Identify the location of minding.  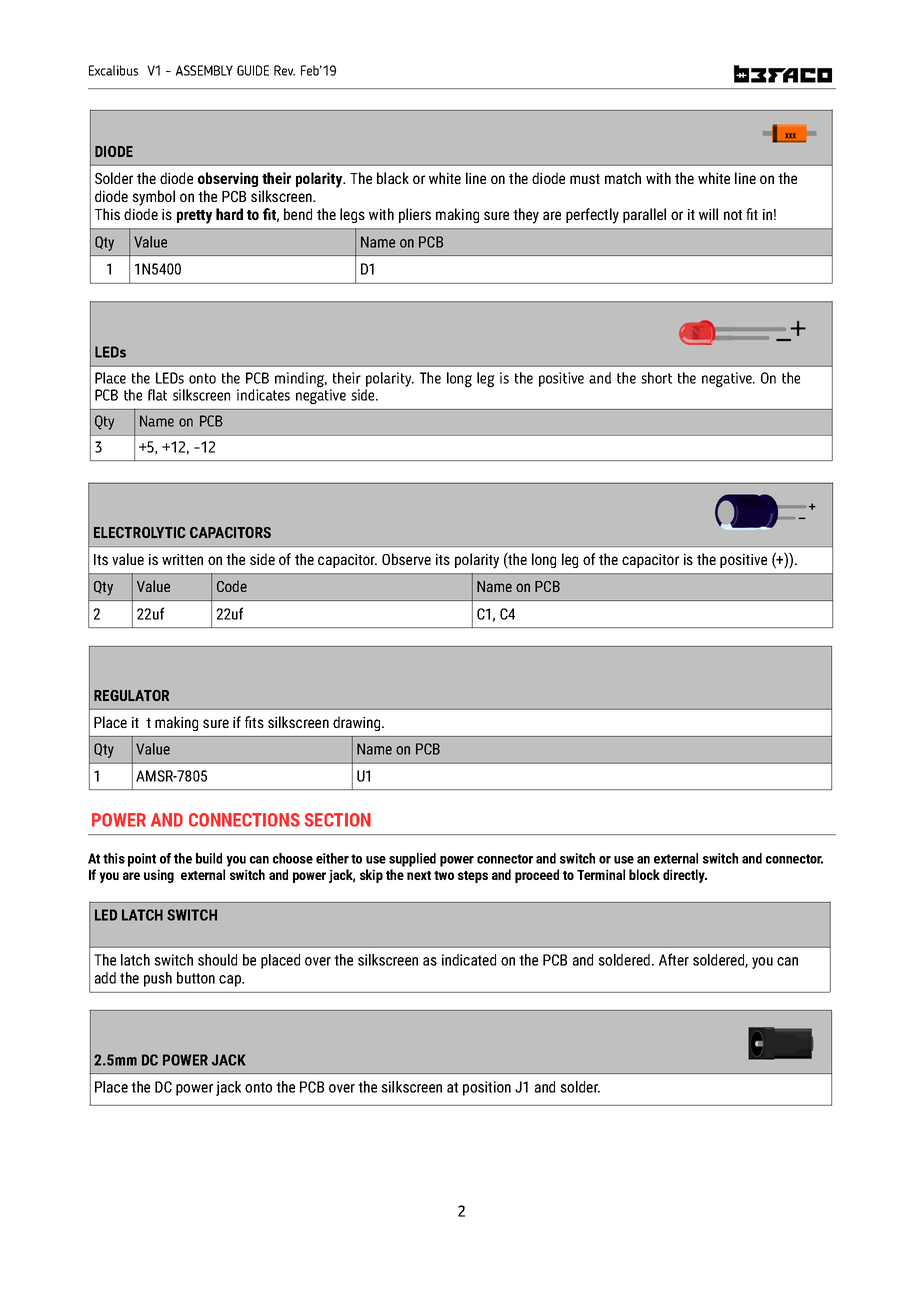
(301, 380).
